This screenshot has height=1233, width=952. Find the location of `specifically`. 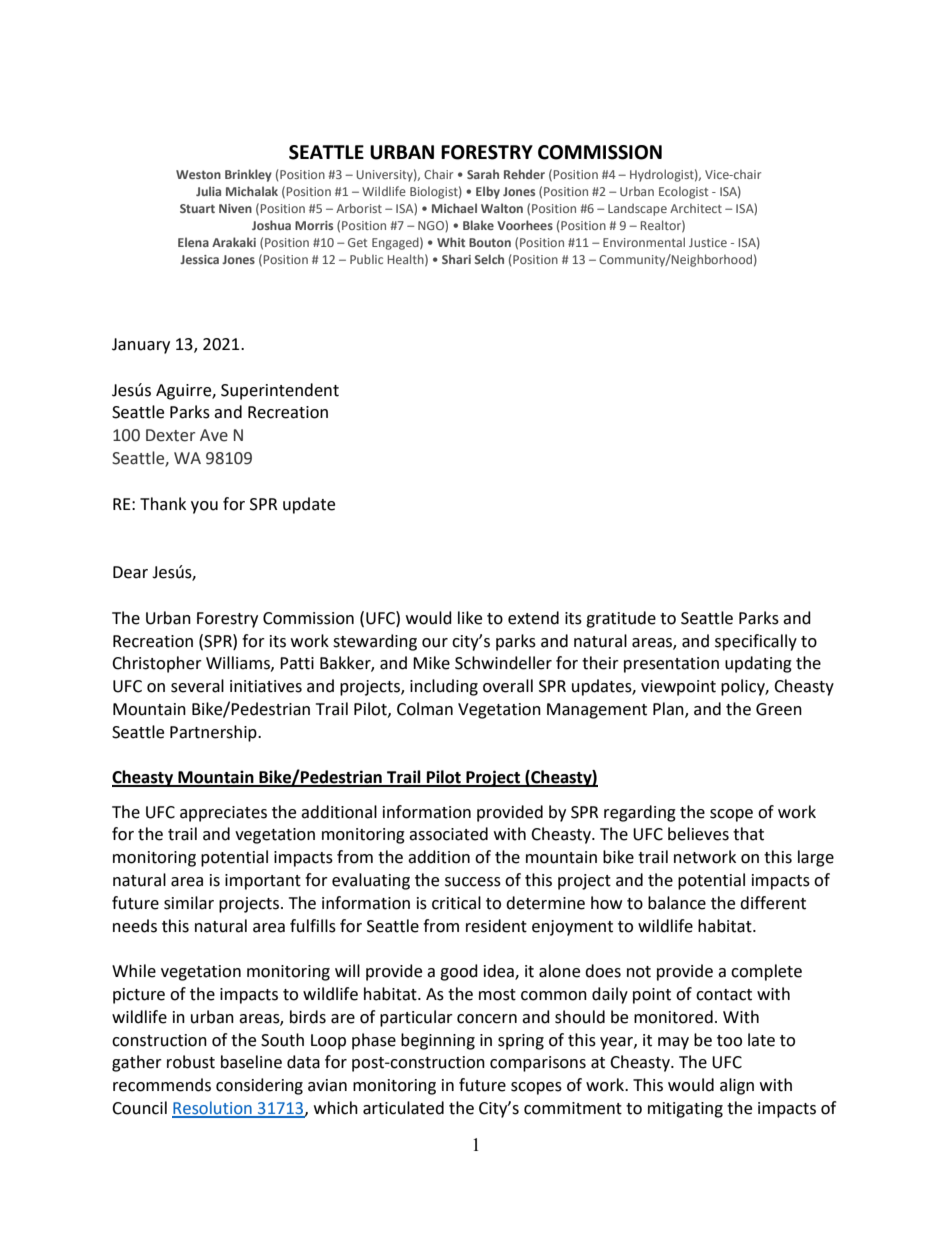

specifically is located at coordinates (756, 642).
